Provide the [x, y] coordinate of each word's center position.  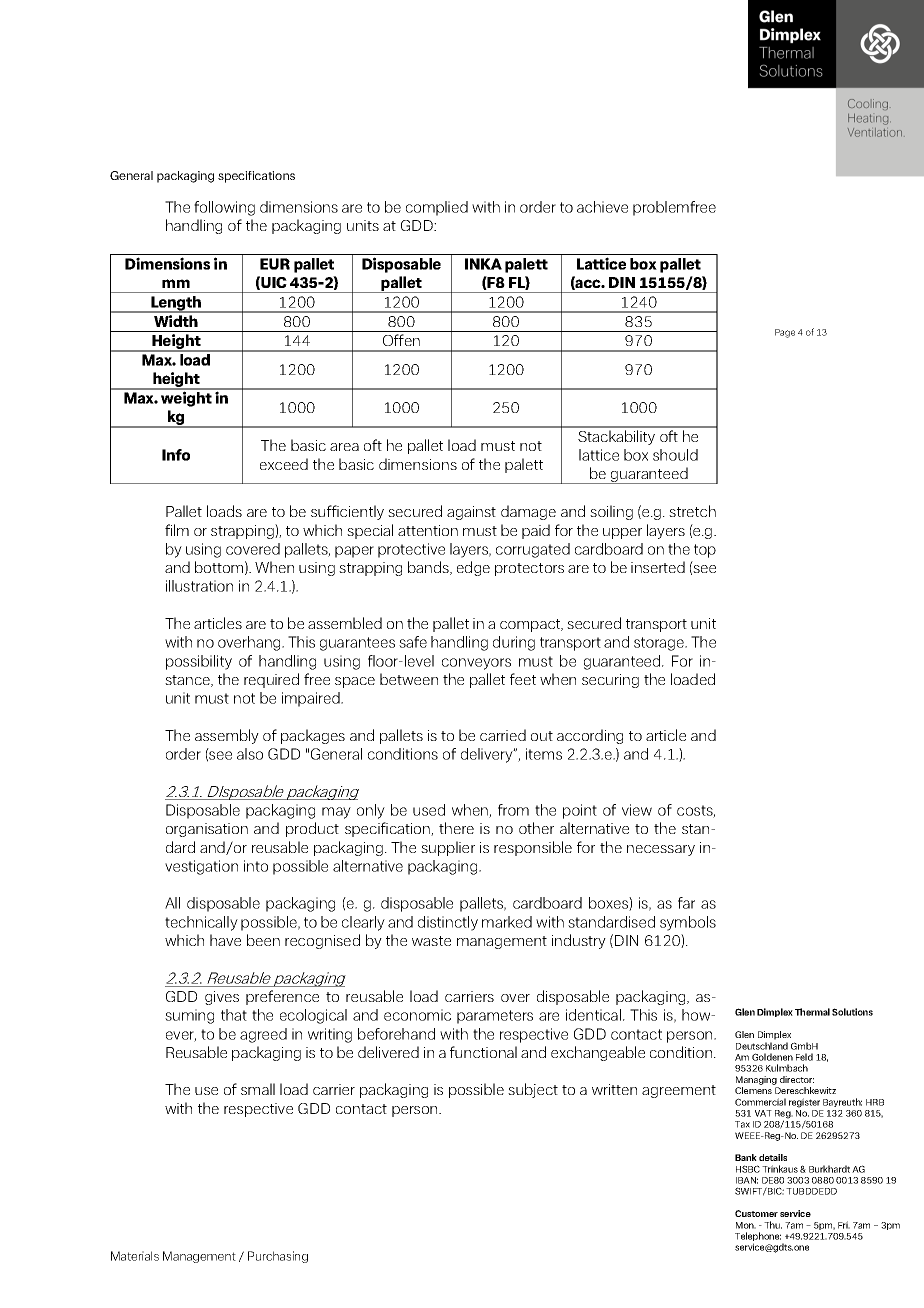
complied [437, 208]
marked [507, 922]
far [686, 903]
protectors [529, 569]
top [705, 551]
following [224, 208]
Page [785, 333]
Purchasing [278, 1257]
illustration [199, 586]
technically [201, 923]
